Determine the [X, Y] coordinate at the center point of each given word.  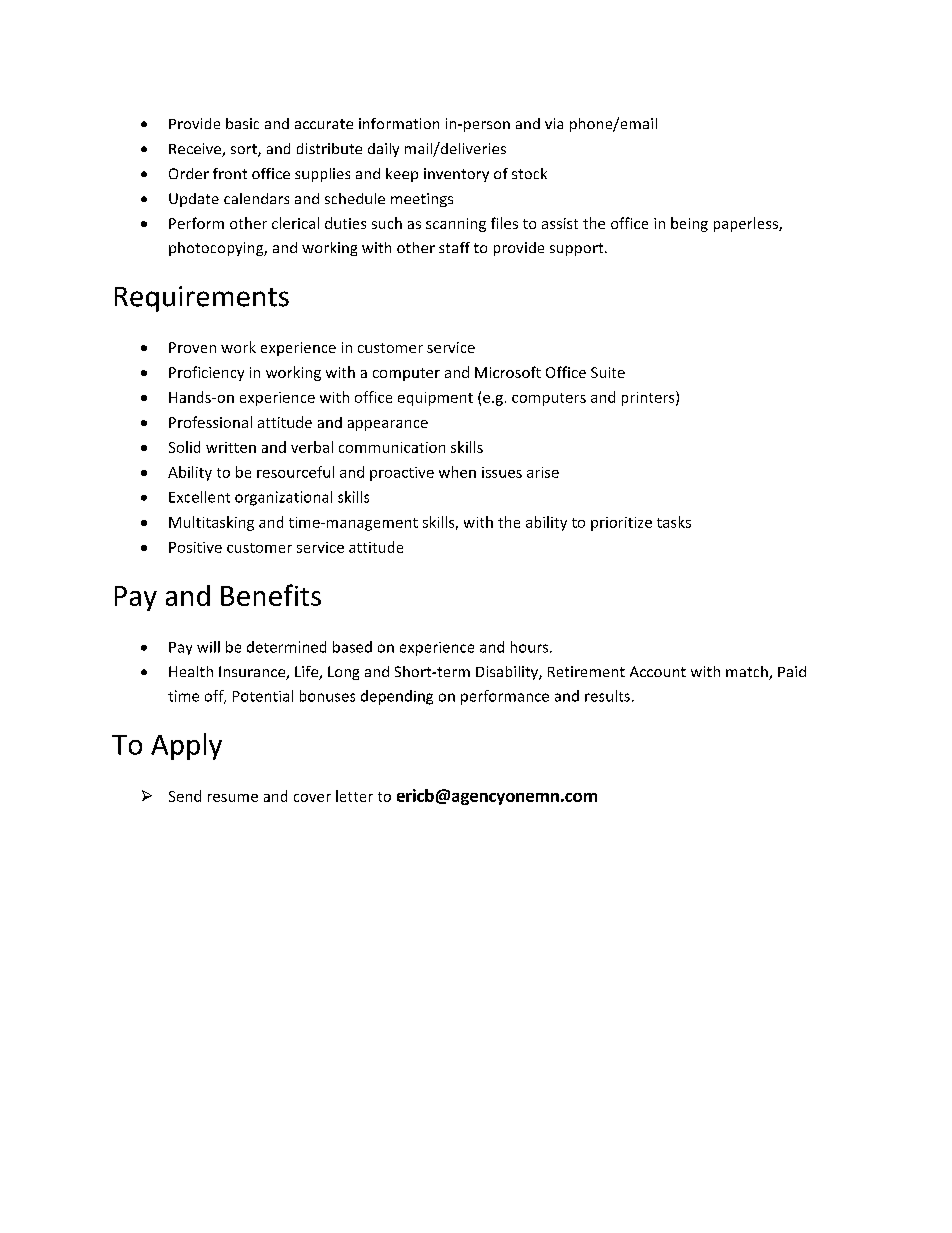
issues [502, 472]
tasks [674, 522]
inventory [456, 175]
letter [354, 796]
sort [245, 150]
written [231, 447]
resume [233, 798]
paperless [747, 224]
